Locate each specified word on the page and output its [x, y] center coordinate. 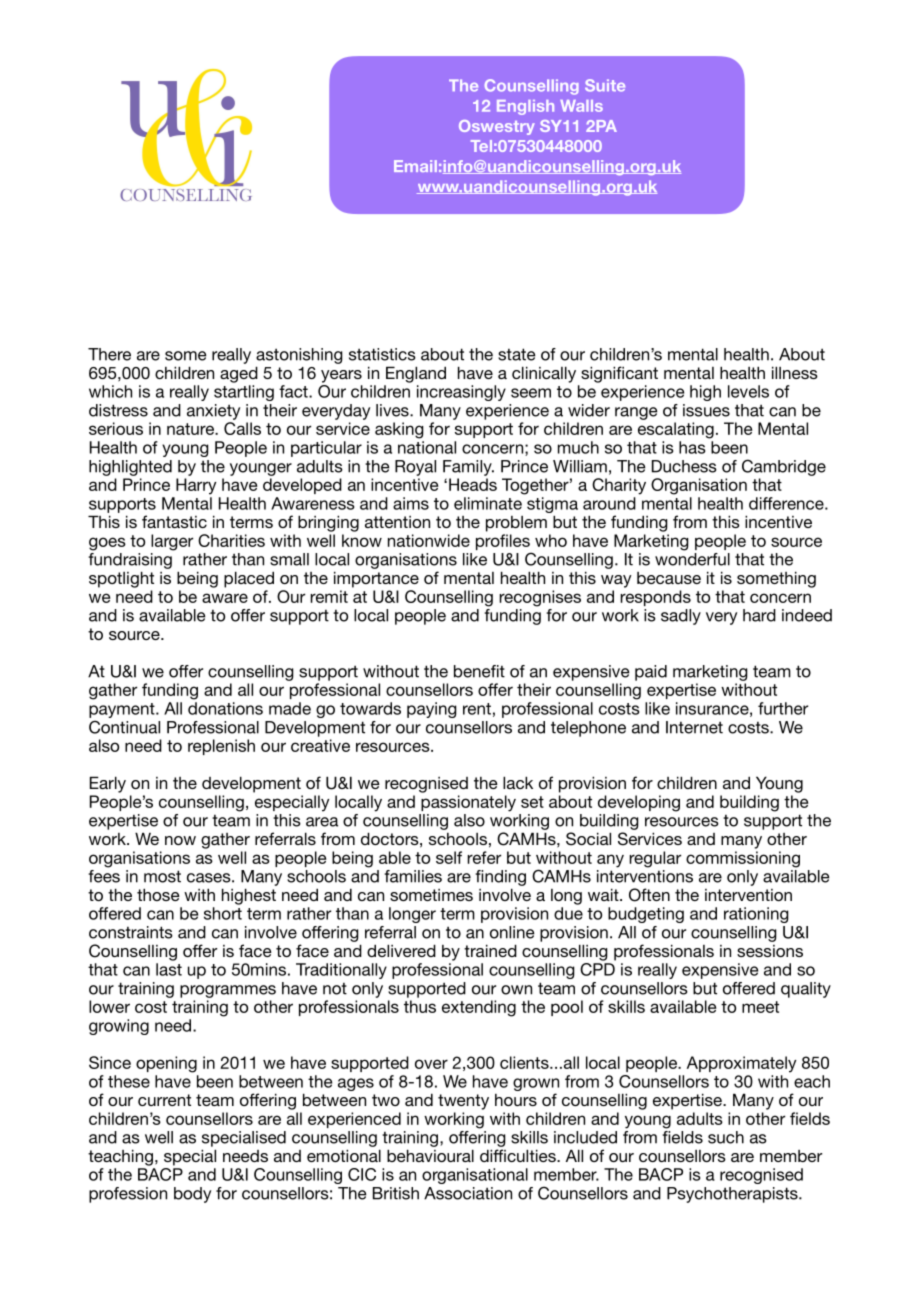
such [726, 1137]
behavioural [430, 1155]
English [525, 107]
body [192, 1195]
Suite [605, 85]
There [109, 354]
